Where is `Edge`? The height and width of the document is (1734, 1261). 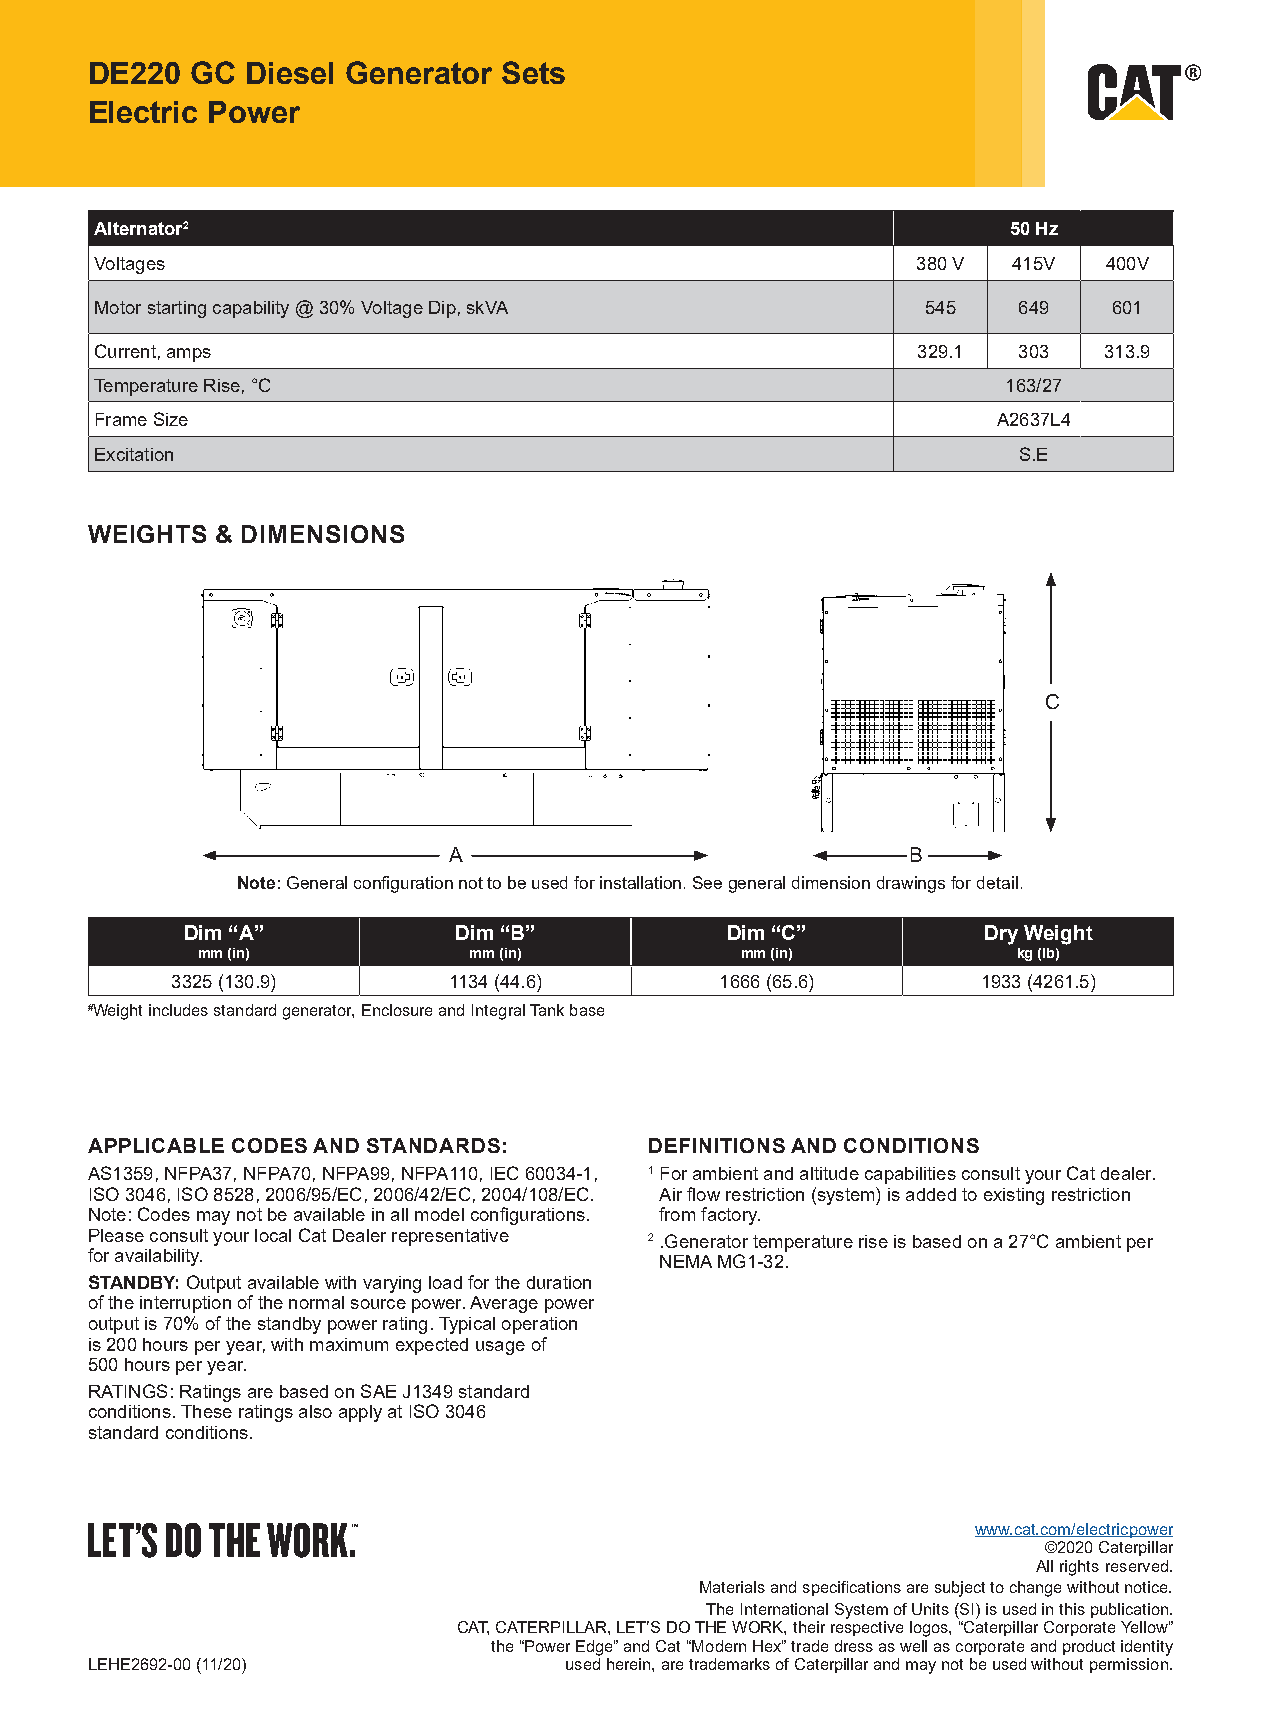 Edge is located at coordinates (595, 1648).
